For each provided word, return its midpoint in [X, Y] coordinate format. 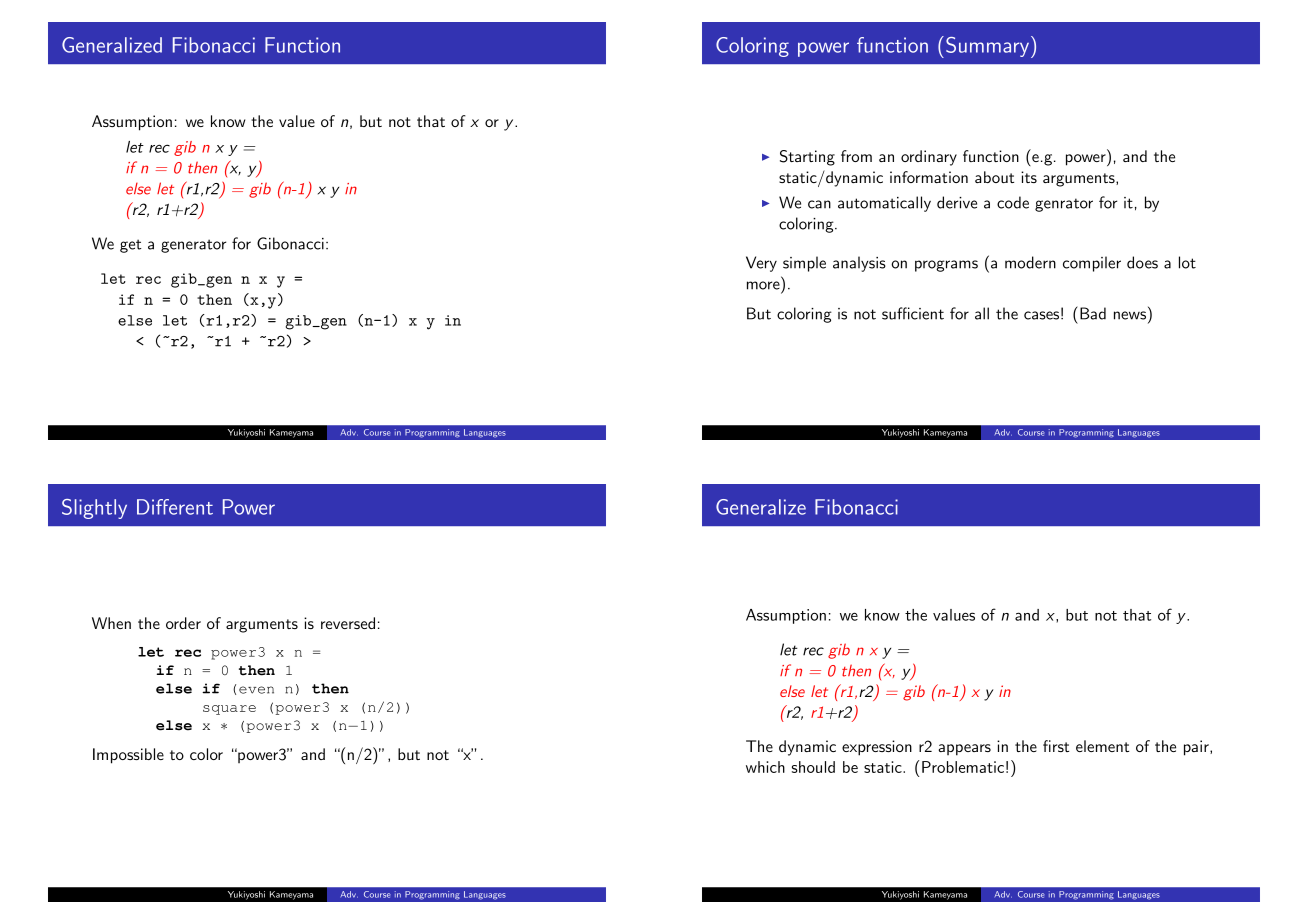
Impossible [128, 756]
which [765, 767]
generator [193, 246]
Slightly [94, 509]
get [131, 246]
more [763, 285]
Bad [1093, 313]
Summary [987, 47]
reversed [348, 623]
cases [1041, 315]
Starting [807, 158]
